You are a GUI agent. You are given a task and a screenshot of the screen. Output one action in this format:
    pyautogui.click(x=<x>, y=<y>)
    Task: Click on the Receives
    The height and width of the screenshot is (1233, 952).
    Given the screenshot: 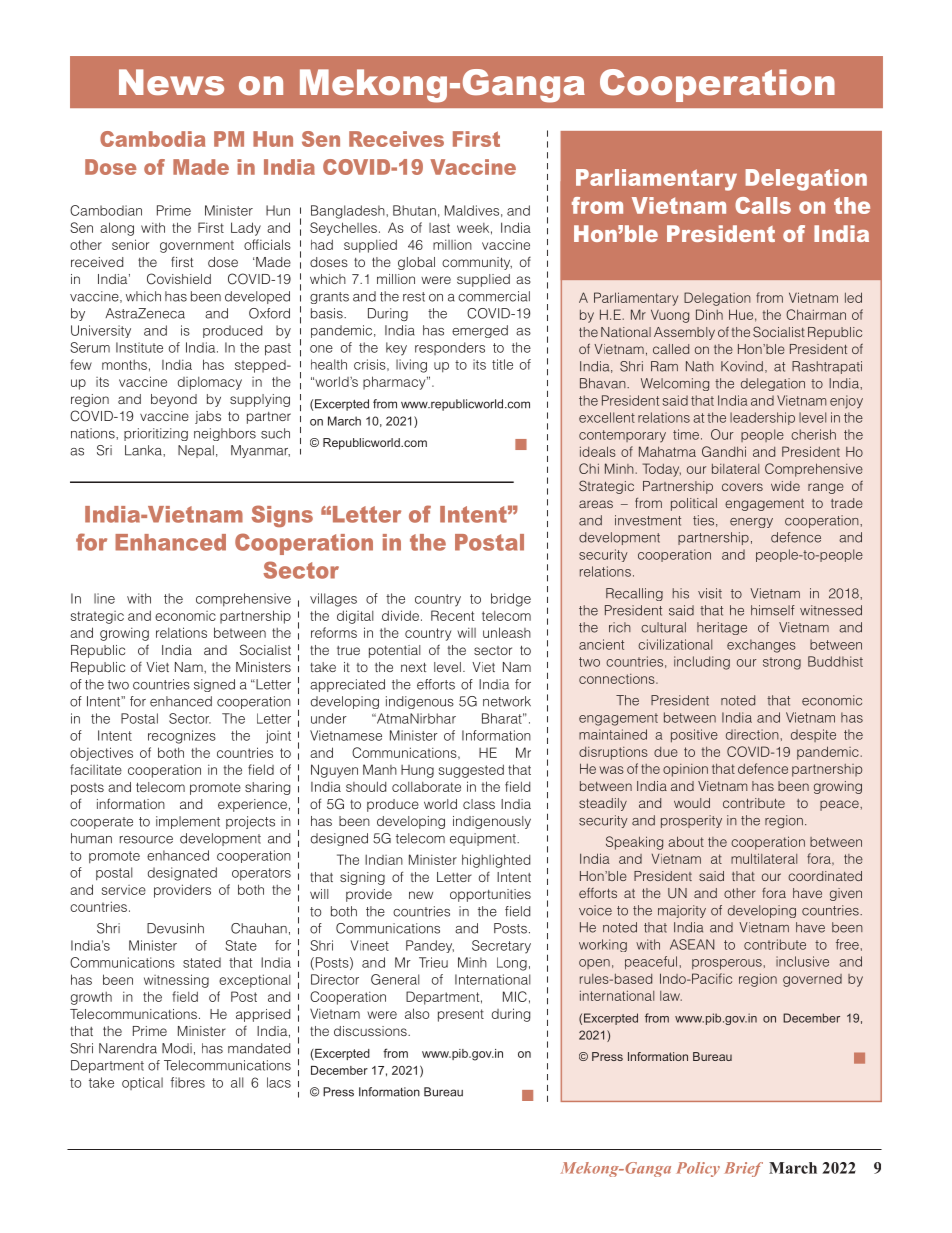 What is the action you would take?
    pyautogui.click(x=396, y=139)
